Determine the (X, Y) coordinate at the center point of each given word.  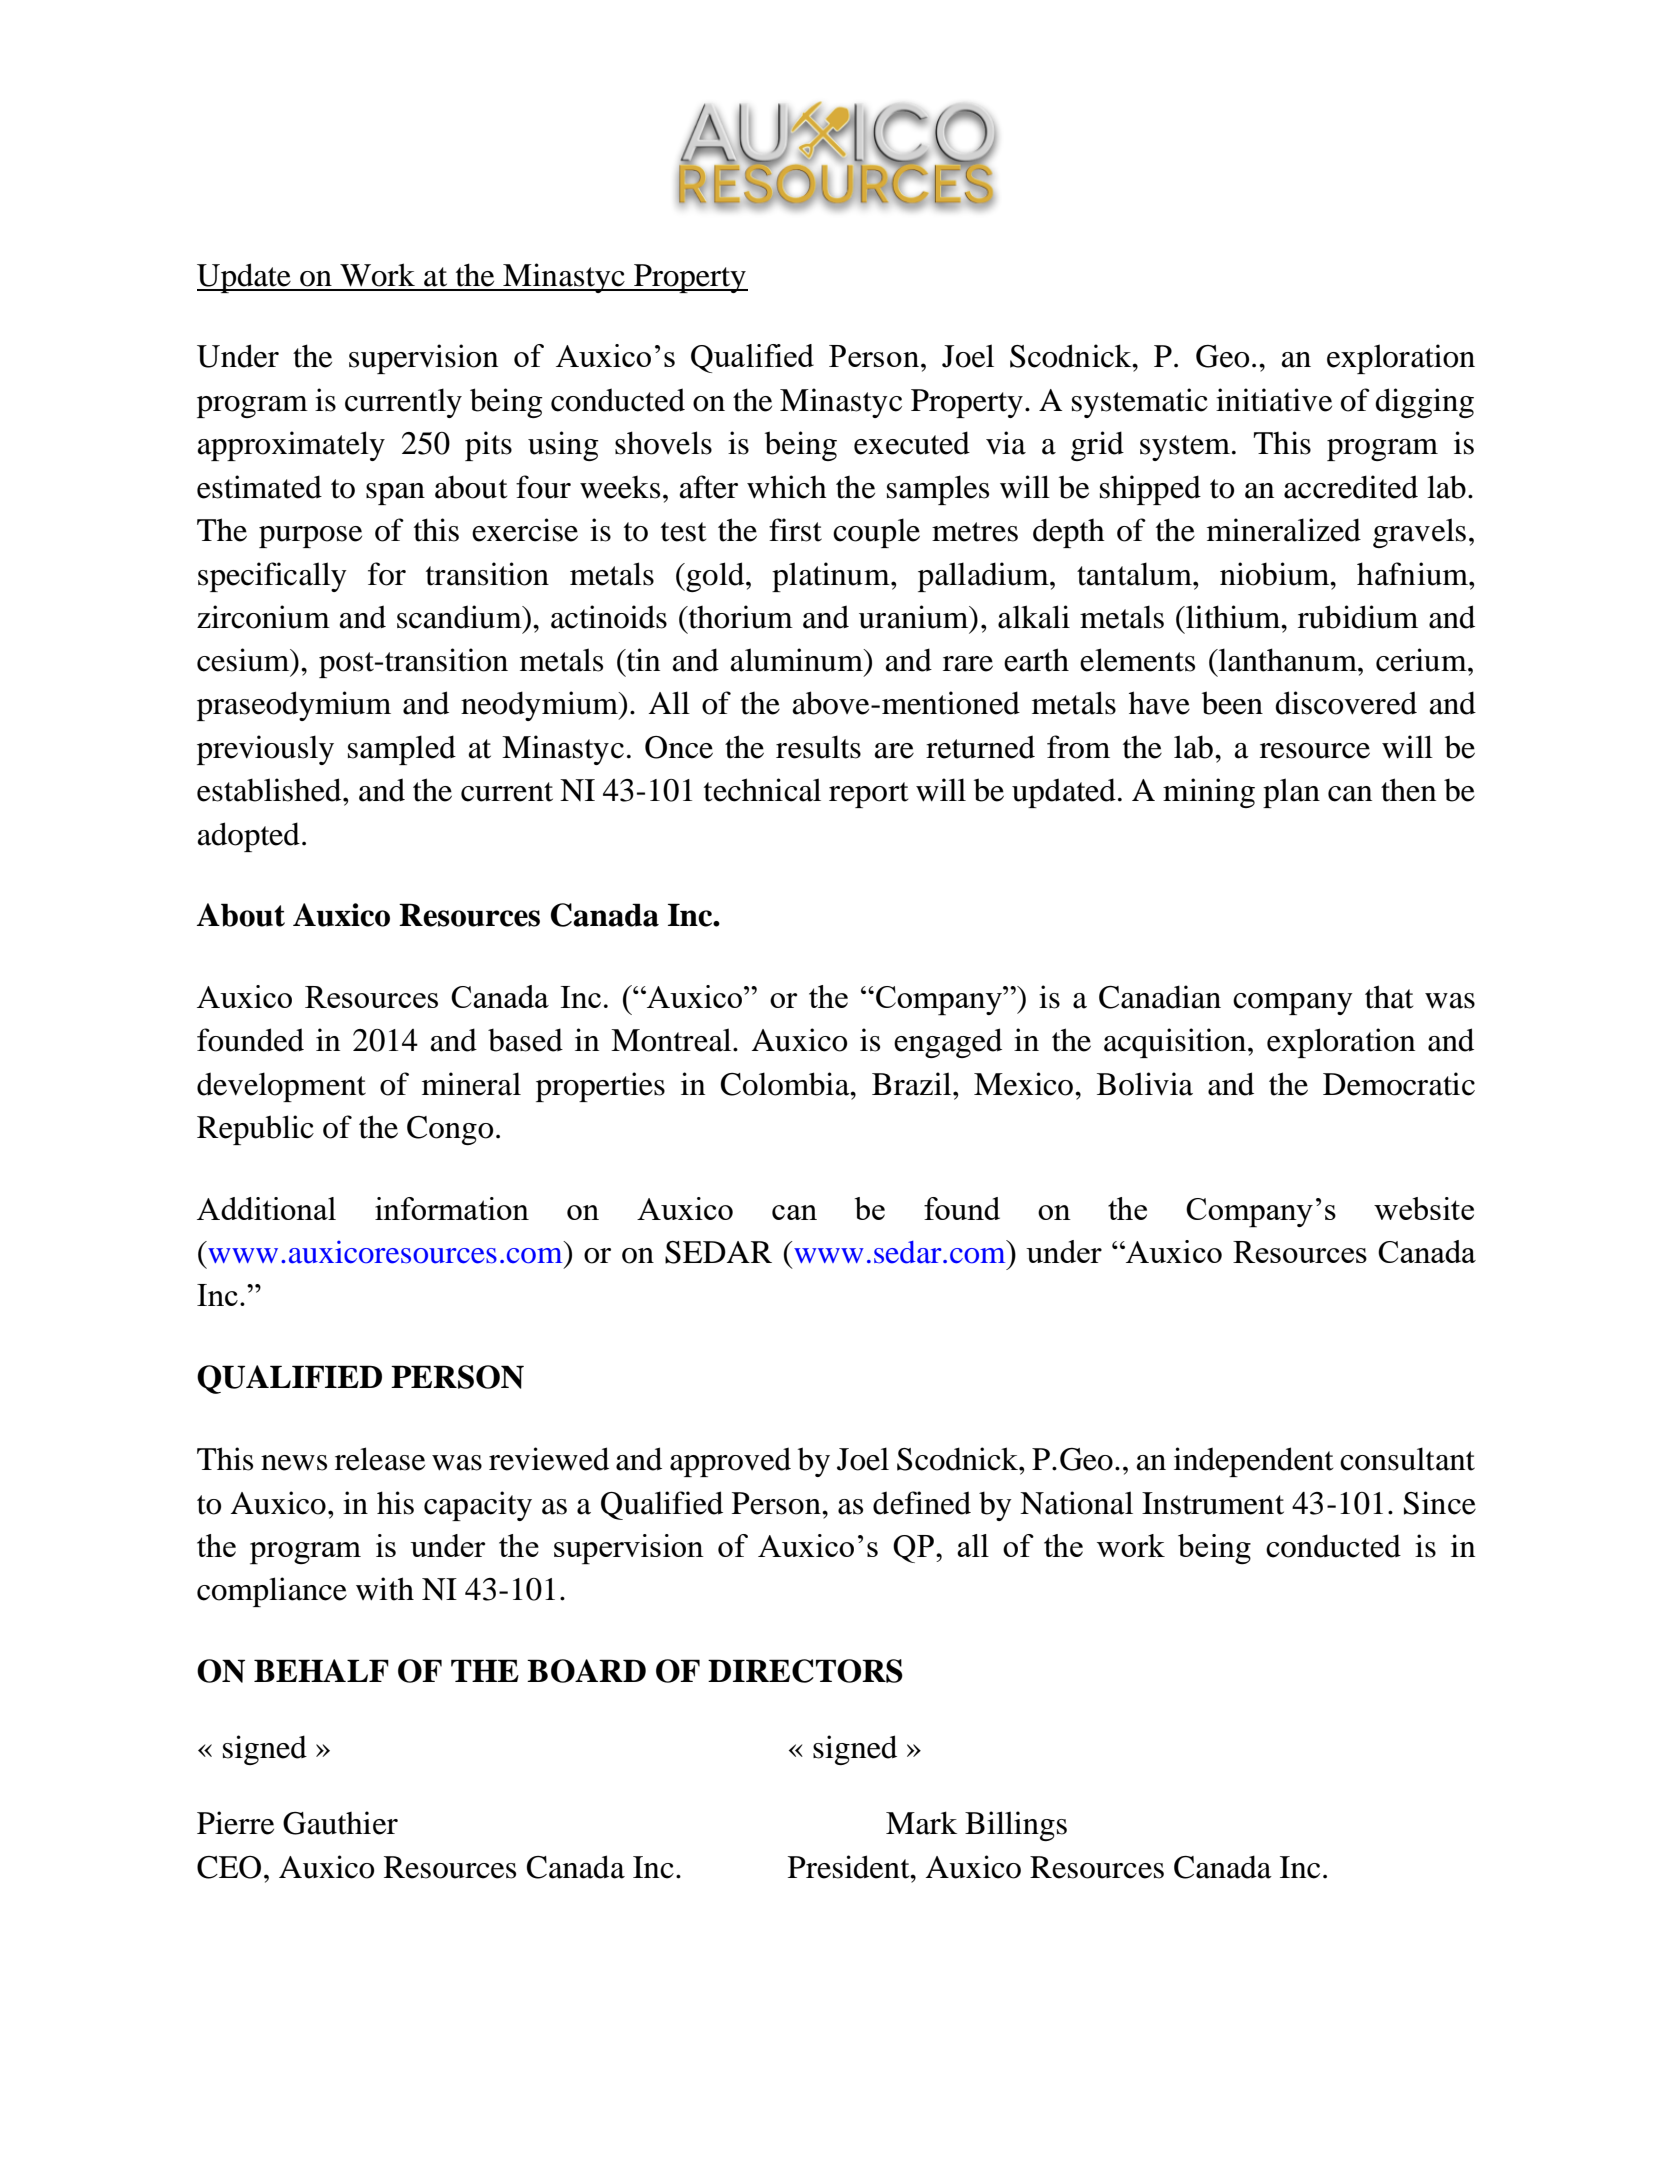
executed (912, 443)
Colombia (786, 1084)
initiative (1274, 400)
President (850, 1867)
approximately (291, 446)
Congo (450, 1130)
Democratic (1399, 1084)
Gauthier (340, 1823)
